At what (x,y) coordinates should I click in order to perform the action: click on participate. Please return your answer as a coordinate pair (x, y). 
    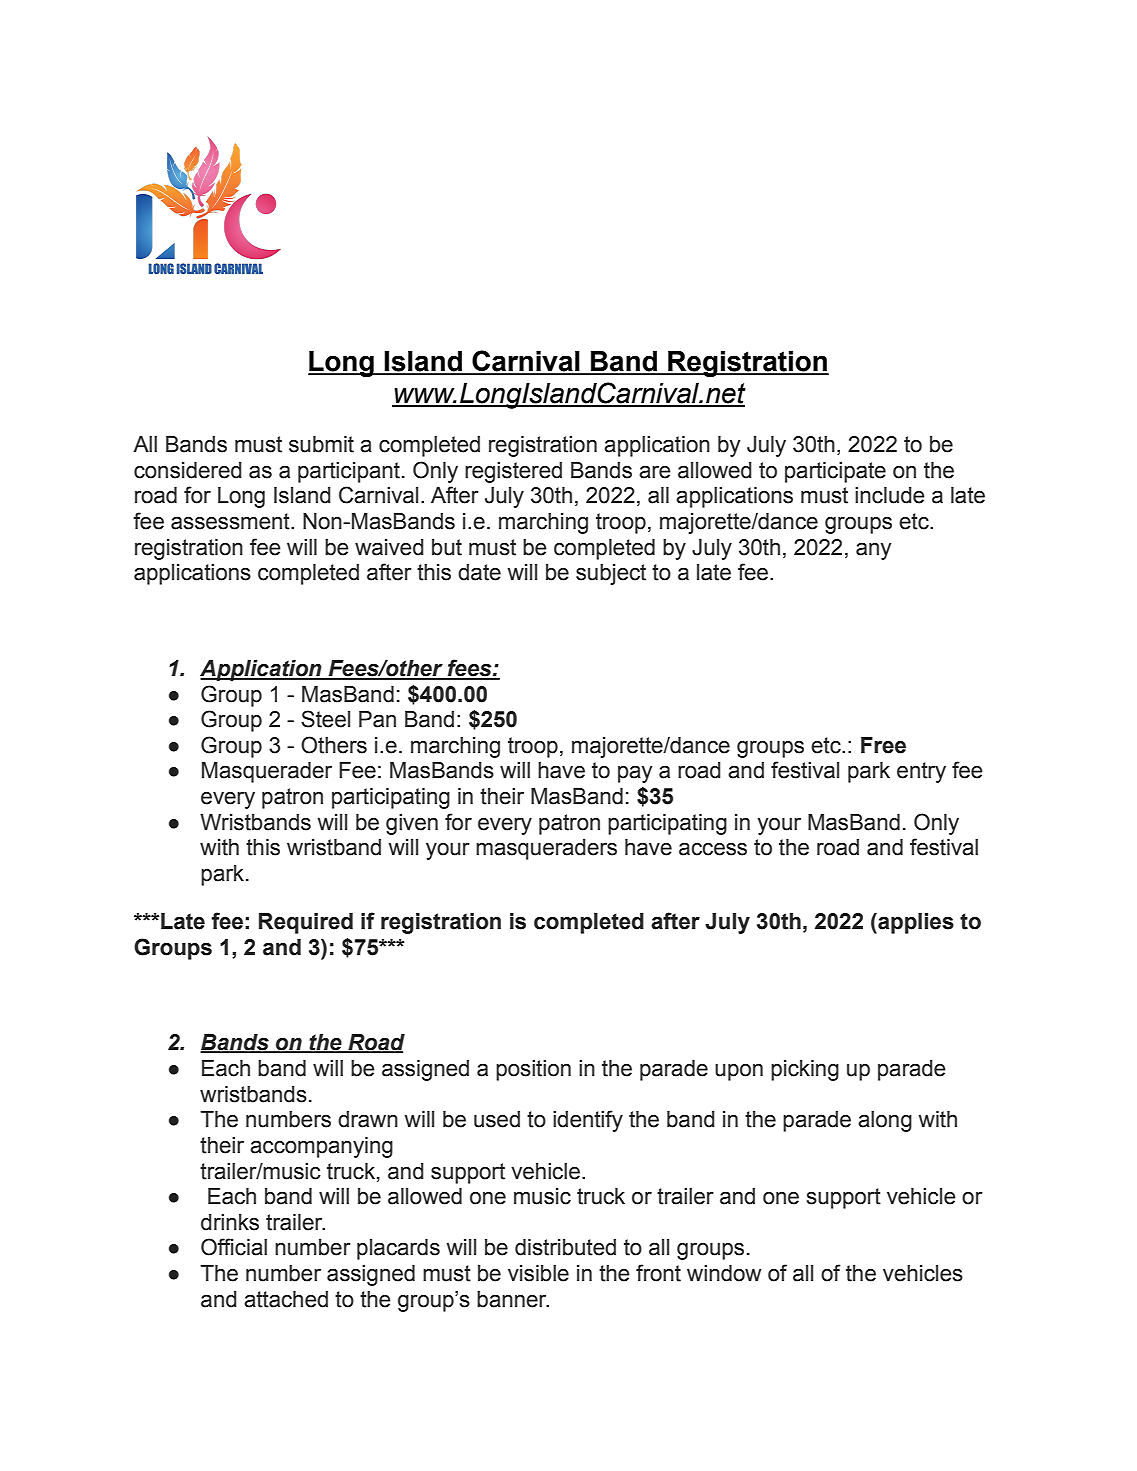
    Looking at the image, I should click on (835, 472).
